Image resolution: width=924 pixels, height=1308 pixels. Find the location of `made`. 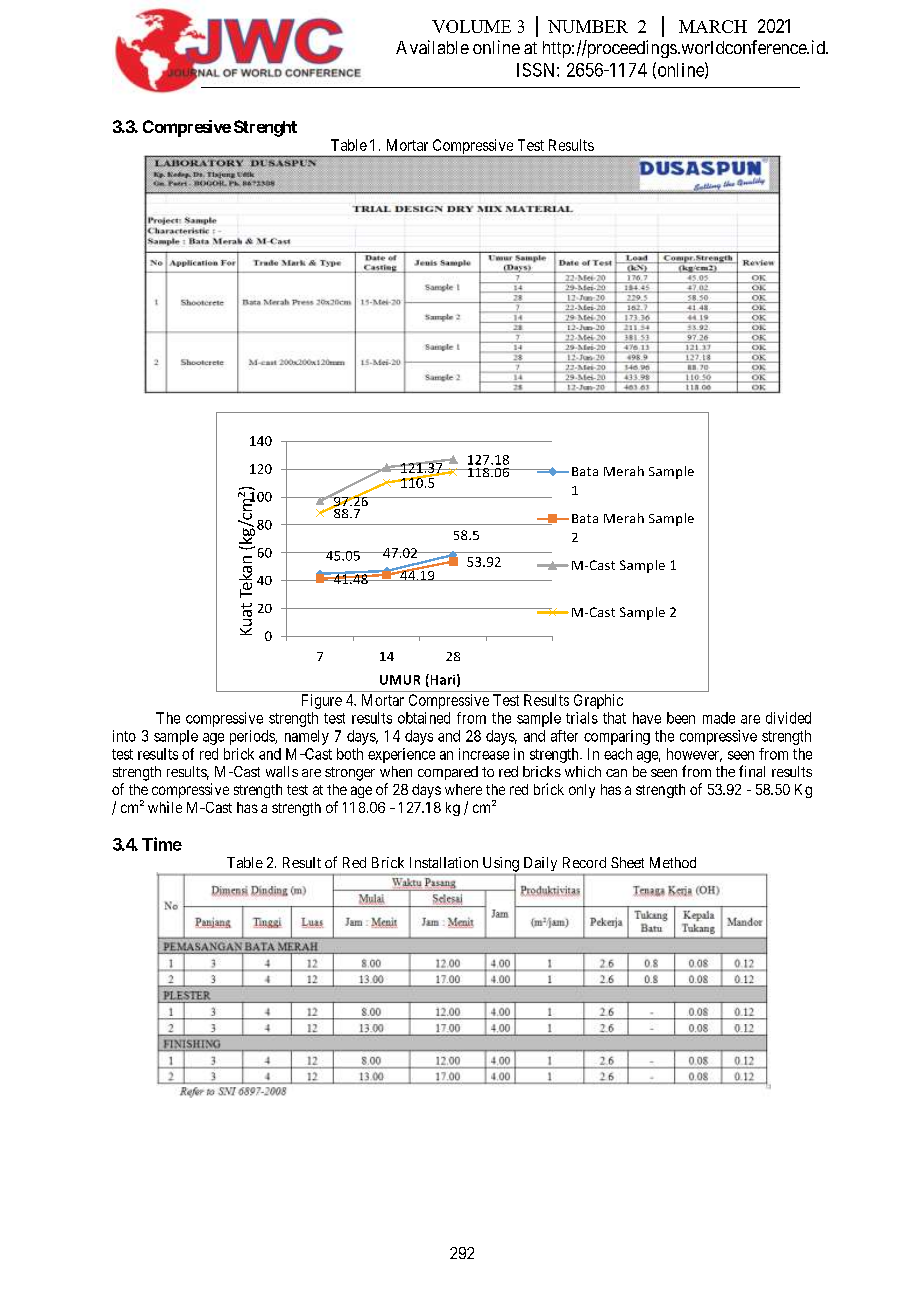

made is located at coordinates (719, 718).
